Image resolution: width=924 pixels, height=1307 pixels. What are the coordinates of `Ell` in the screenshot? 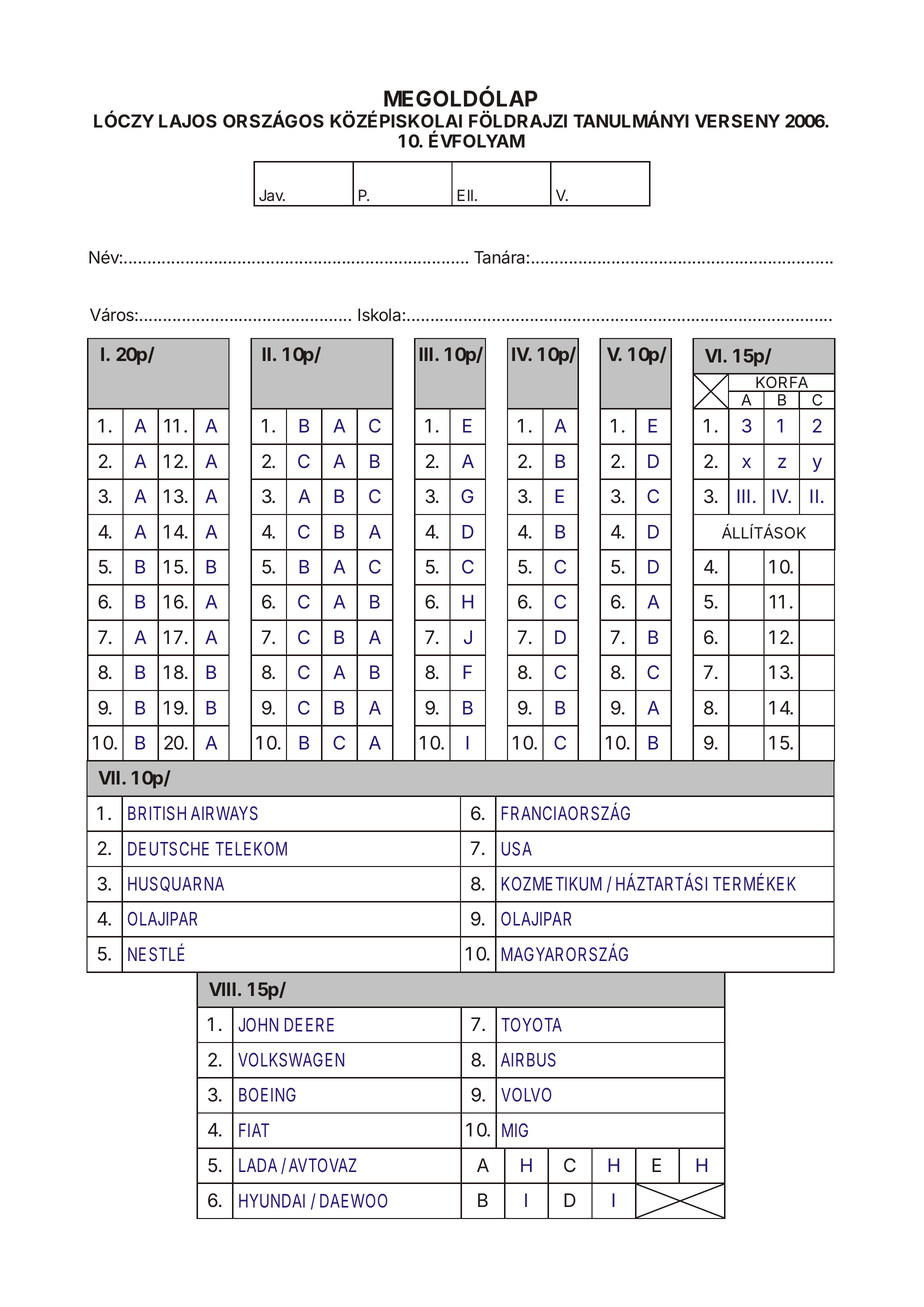 It's located at (465, 195).
